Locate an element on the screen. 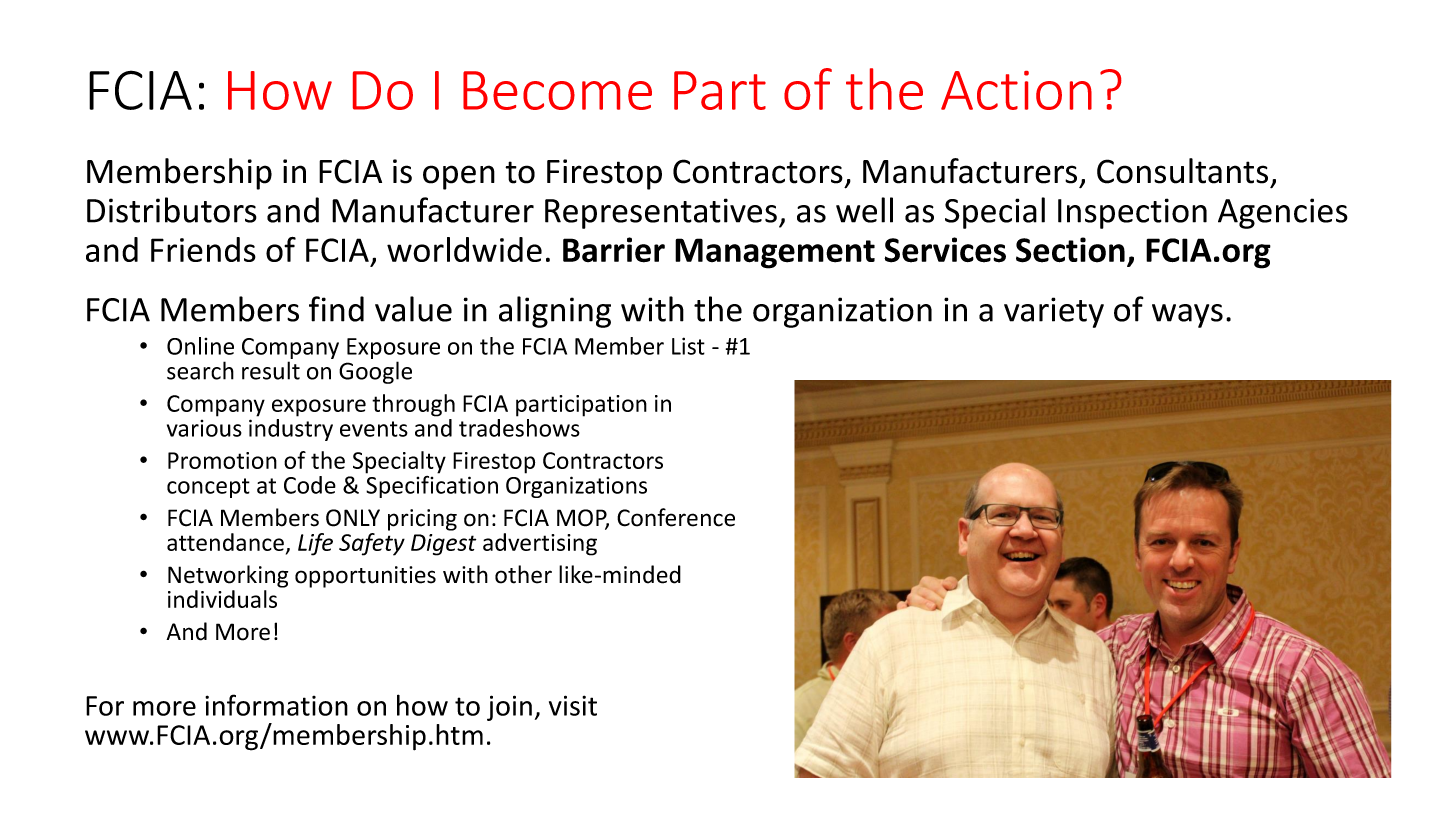  Action is located at coordinates (1016, 90).
